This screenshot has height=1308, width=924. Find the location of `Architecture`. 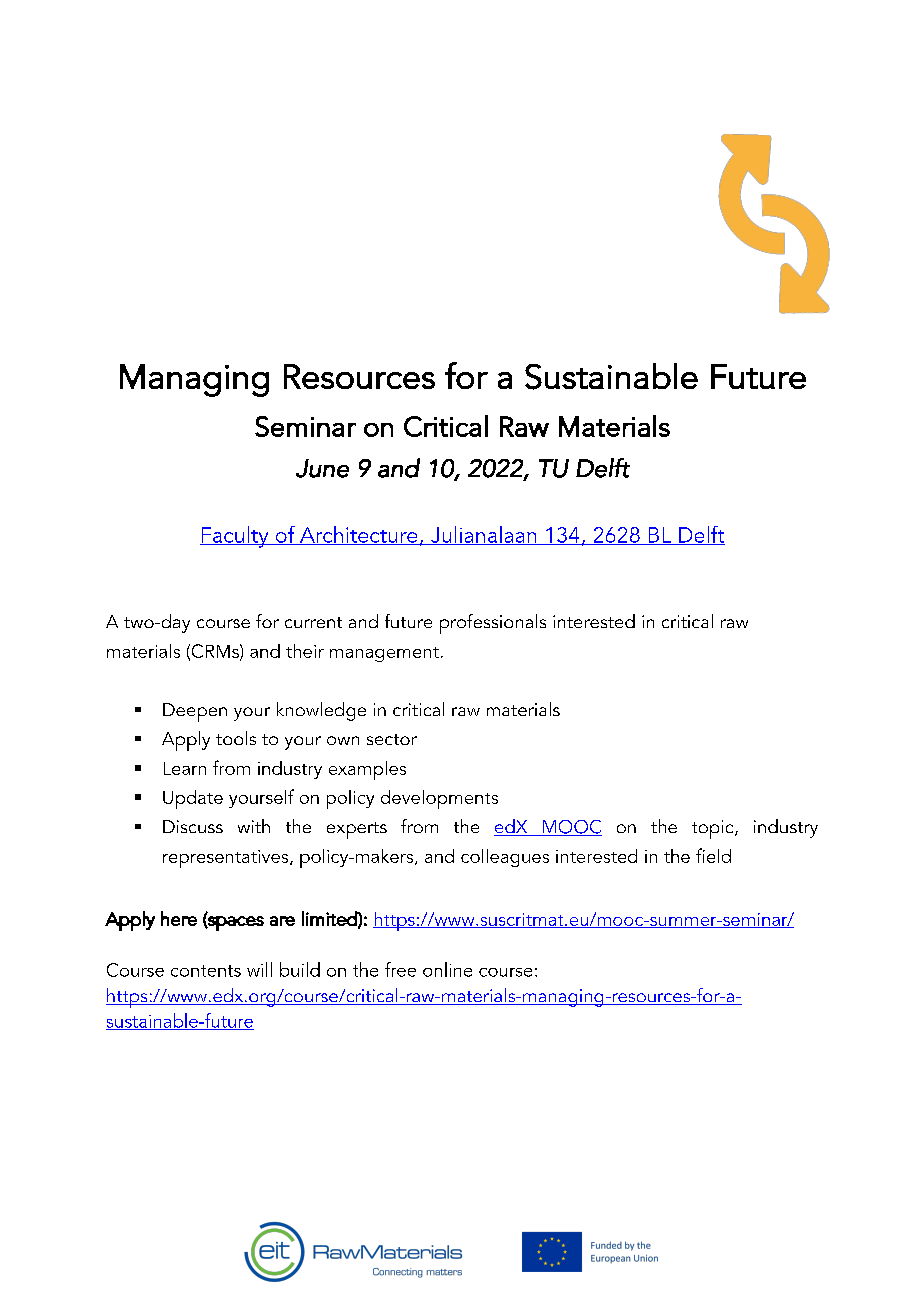

Architecture is located at coordinates (359, 535).
